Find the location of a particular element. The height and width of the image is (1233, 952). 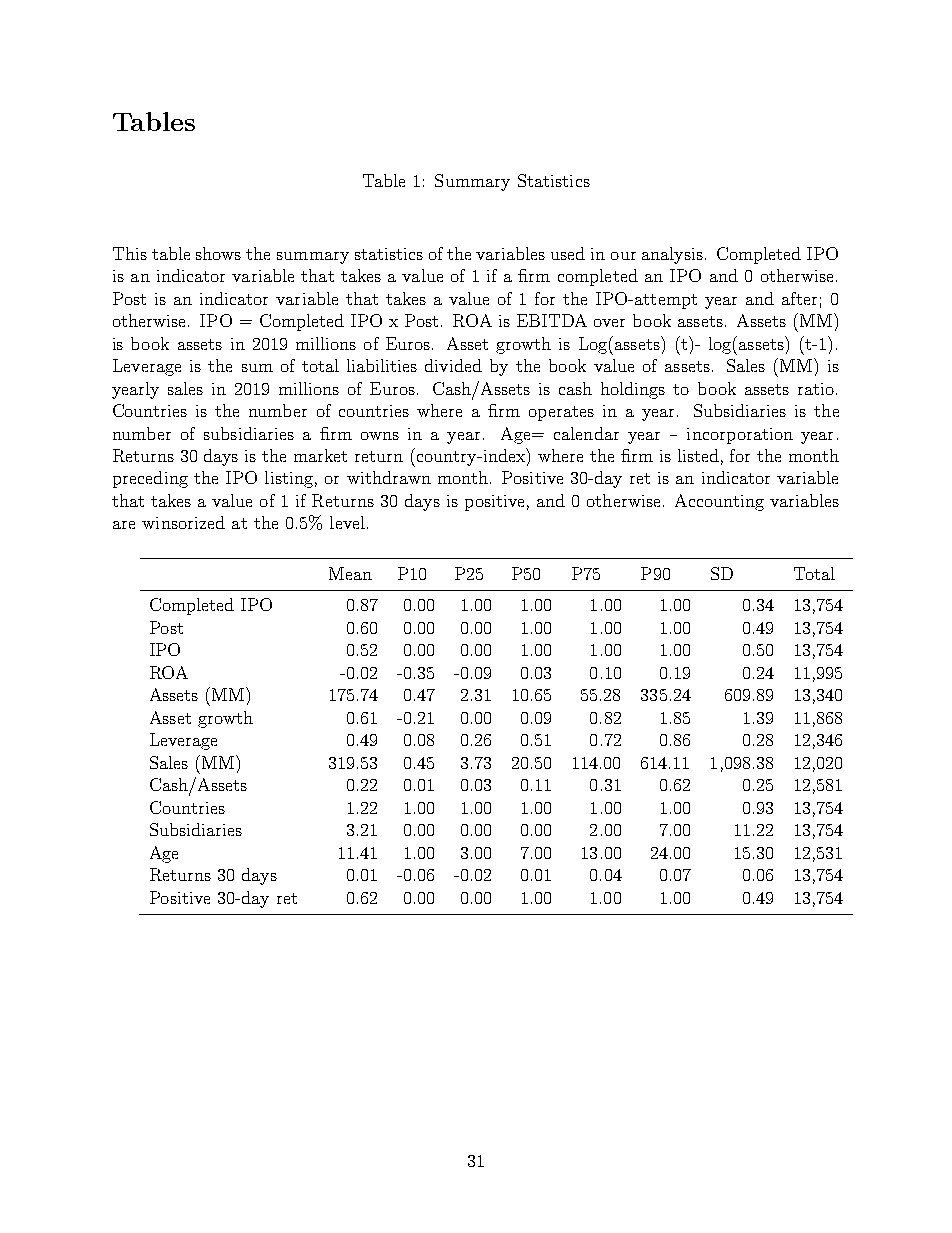

holdings is located at coordinates (633, 390).
